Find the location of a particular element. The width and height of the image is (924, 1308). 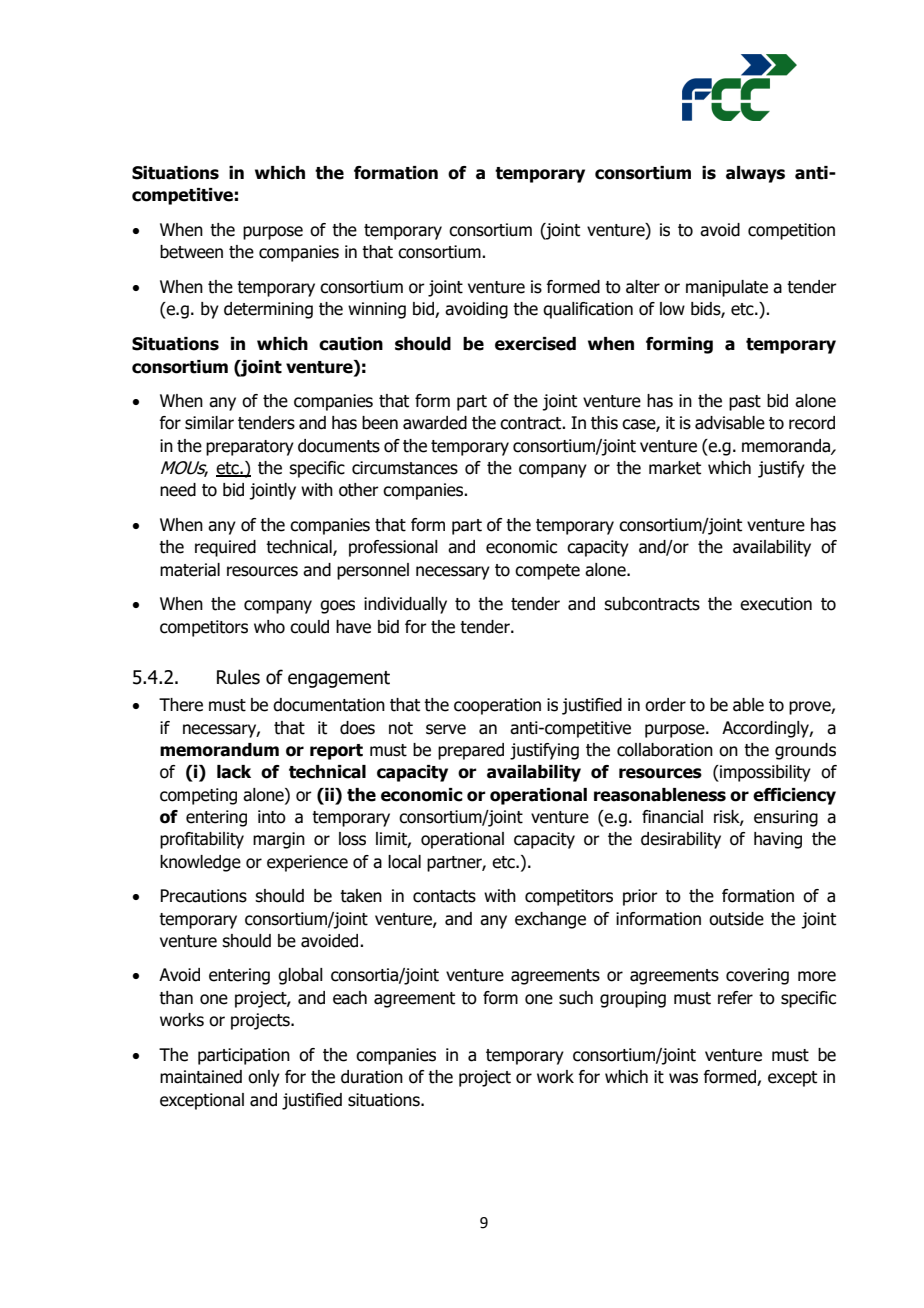

who is located at coordinates (269, 627).
